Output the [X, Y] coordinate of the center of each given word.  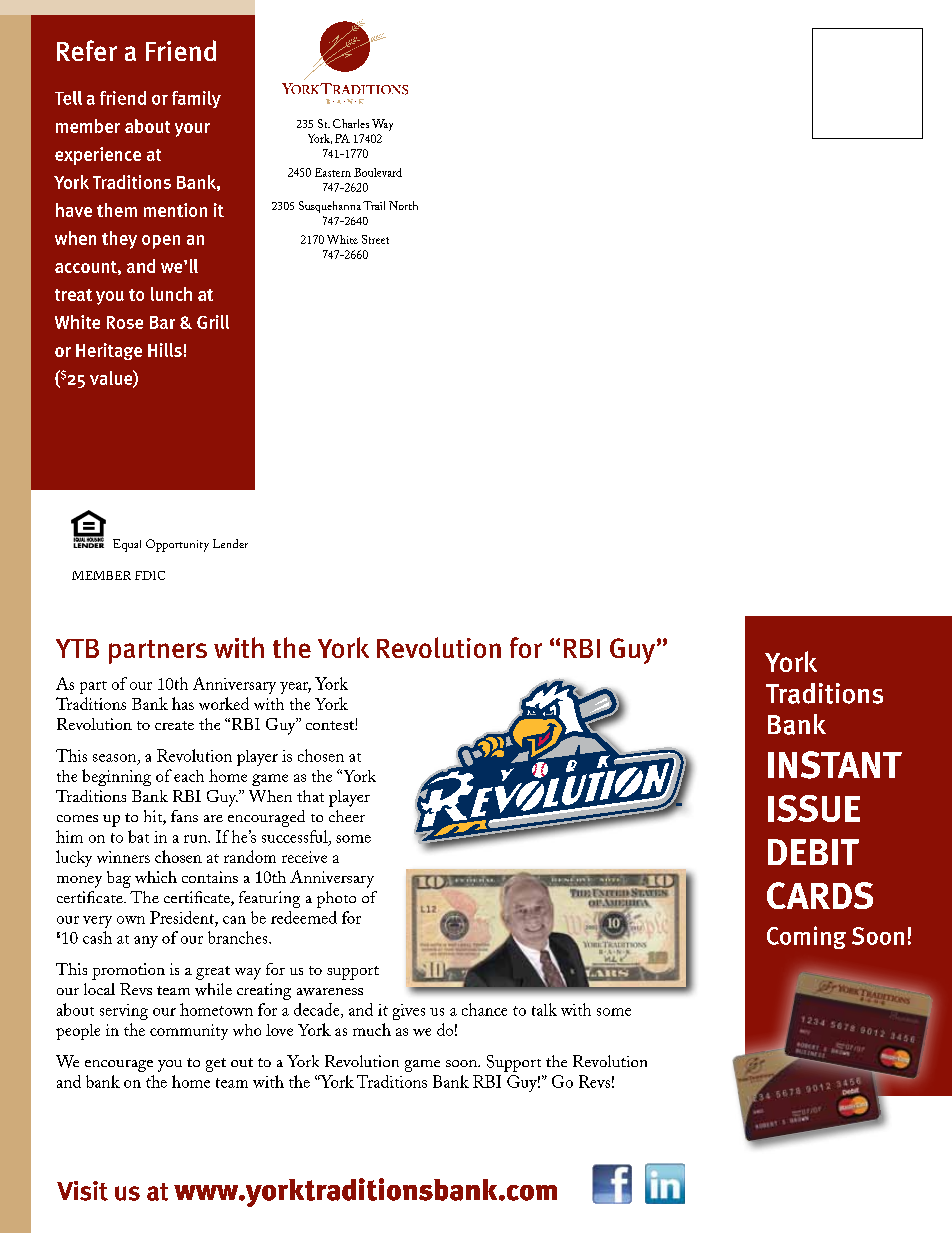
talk [544, 1009]
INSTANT [835, 765]
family [196, 99]
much [372, 1029]
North [403, 205]
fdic [150, 575]
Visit [82, 1191]
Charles [351, 123]
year [295, 688]
